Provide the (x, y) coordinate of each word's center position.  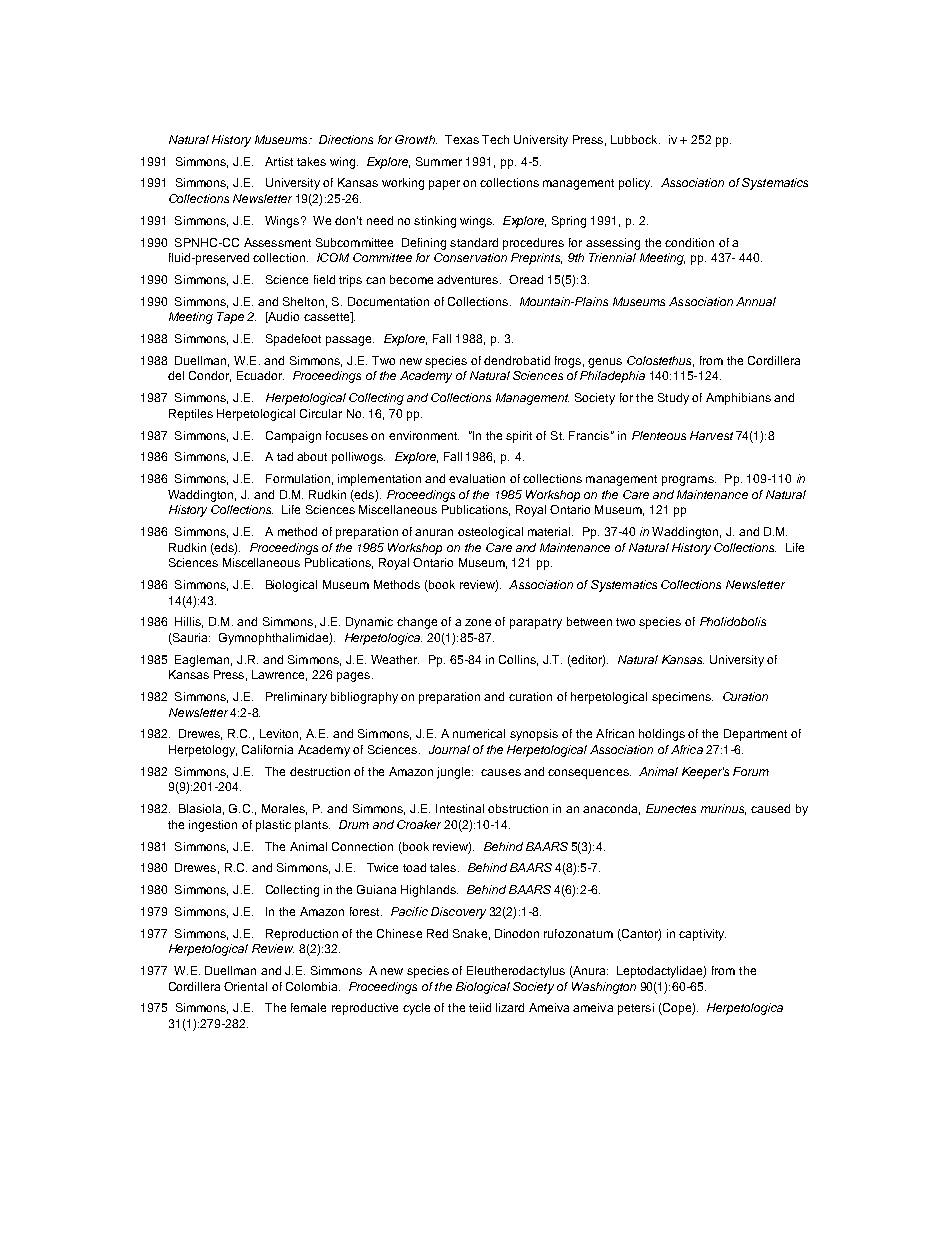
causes (501, 772)
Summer (439, 161)
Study (673, 399)
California (267, 749)
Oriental (245, 986)
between (589, 621)
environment (424, 435)
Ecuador (260, 375)
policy (635, 184)
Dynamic (369, 623)
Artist (279, 161)
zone (478, 622)
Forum (751, 771)
